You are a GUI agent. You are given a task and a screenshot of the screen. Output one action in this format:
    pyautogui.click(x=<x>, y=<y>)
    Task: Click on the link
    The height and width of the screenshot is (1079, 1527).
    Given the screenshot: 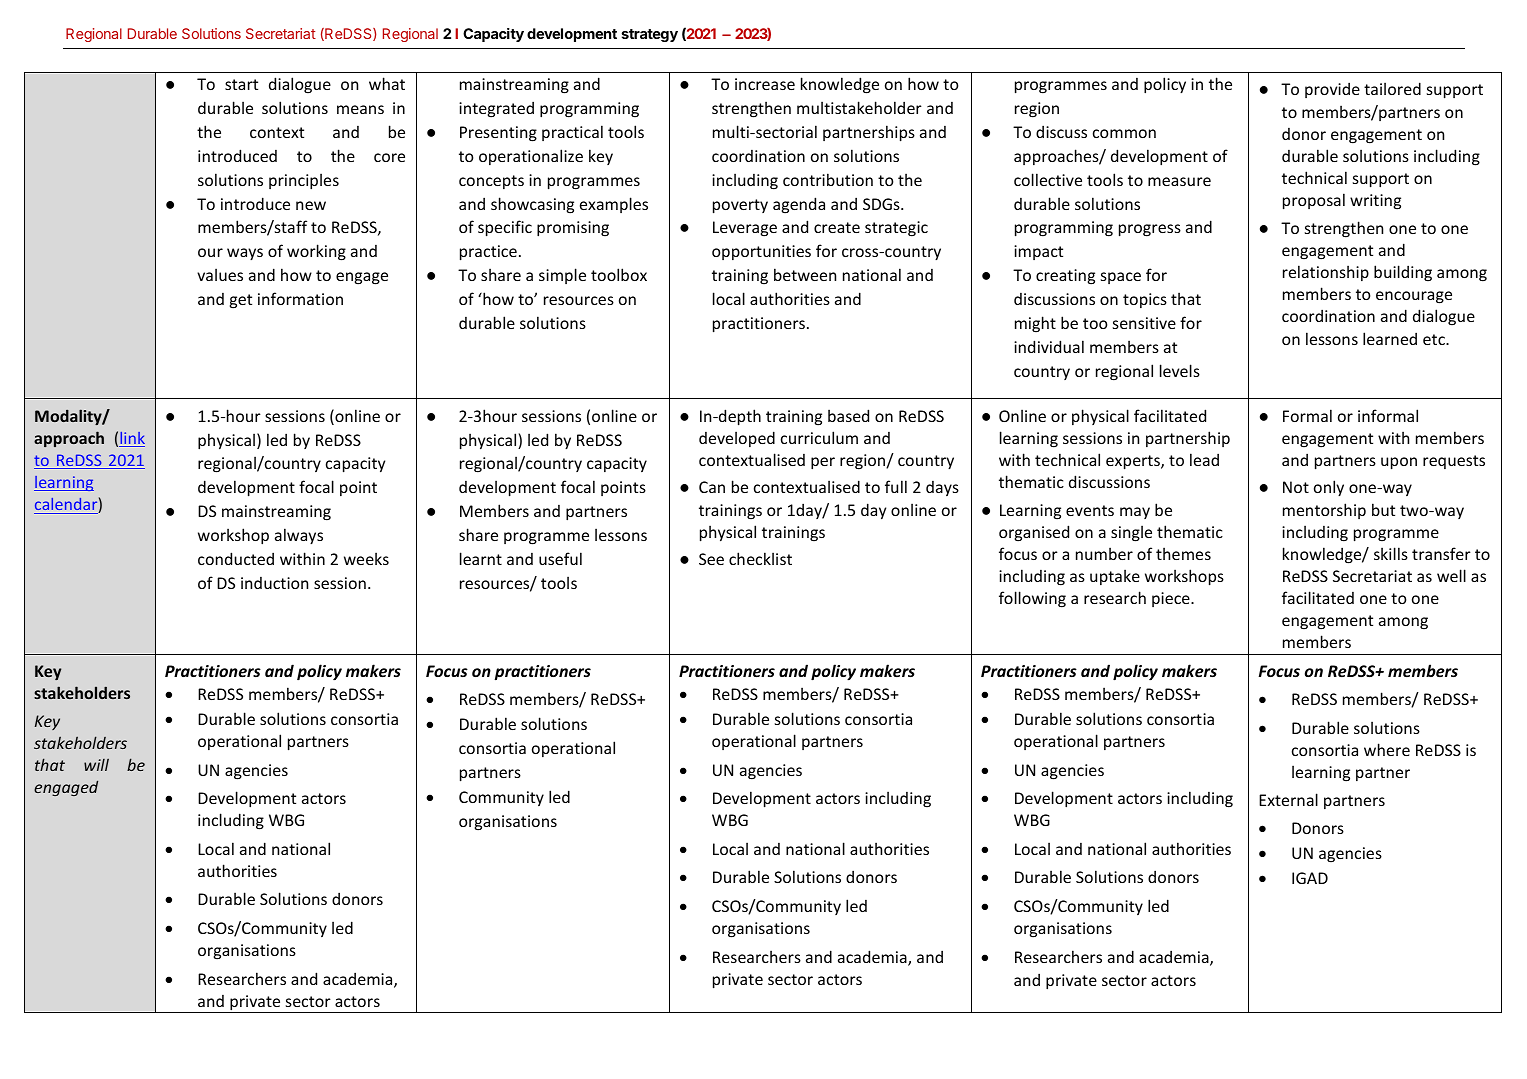 What is the action you would take?
    pyautogui.click(x=132, y=439)
